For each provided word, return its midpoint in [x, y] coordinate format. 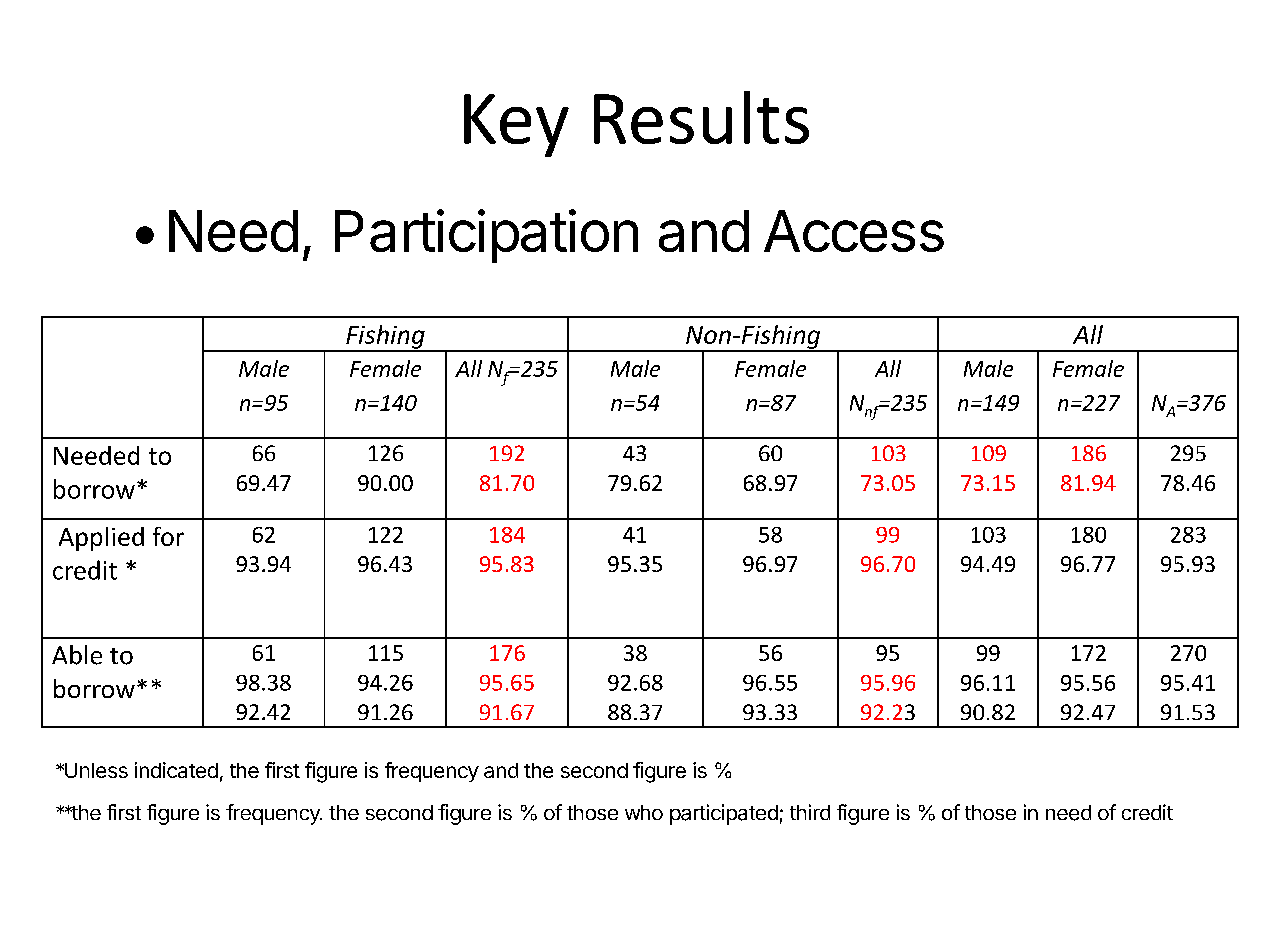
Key [516, 125]
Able [77, 655]
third [810, 812]
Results [701, 117]
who [644, 812]
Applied [101, 539]
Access [854, 231]
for [168, 536]
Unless [95, 770]
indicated [176, 770]
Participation [486, 236]
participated [724, 814]
